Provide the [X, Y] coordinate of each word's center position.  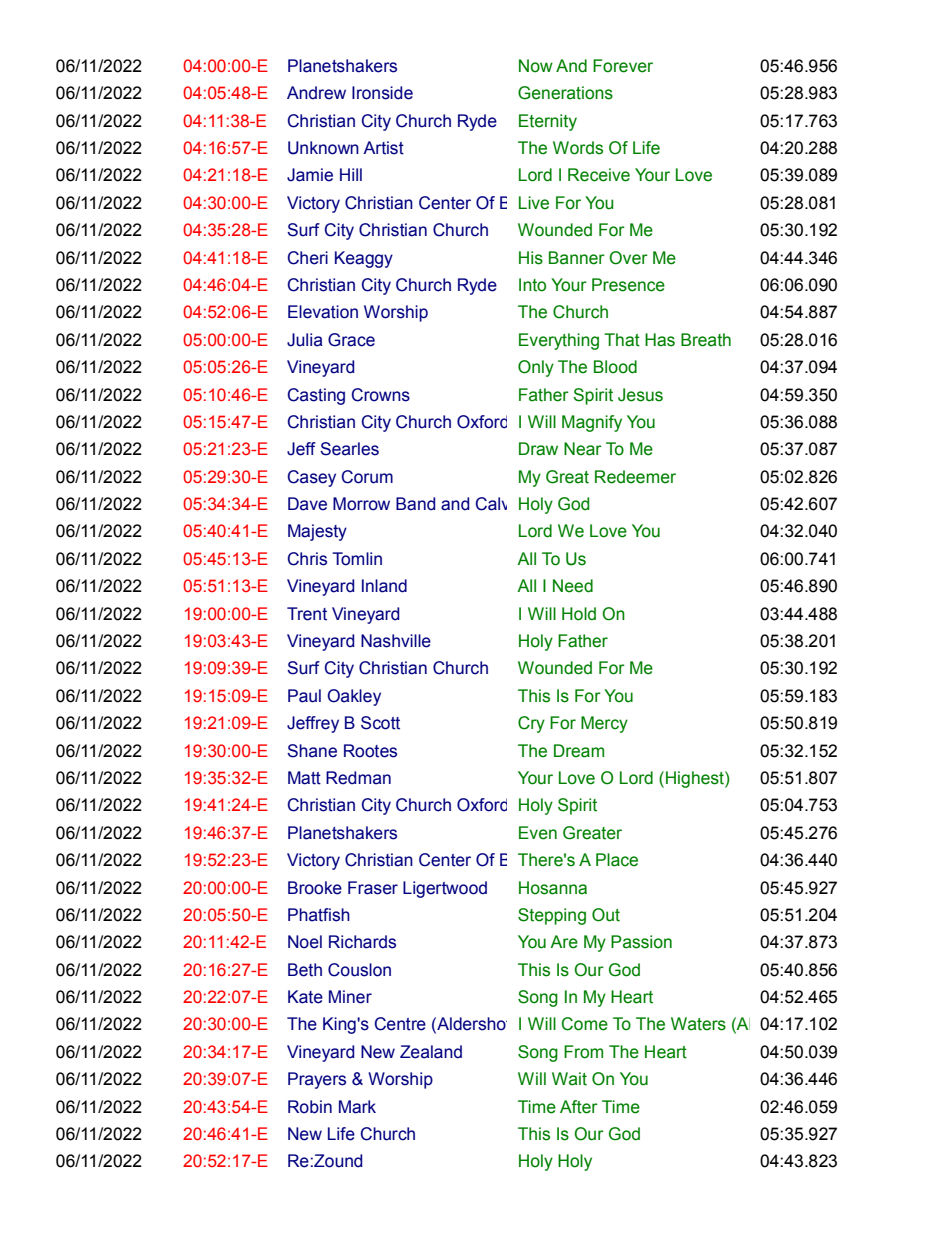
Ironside [382, 93]
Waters [698, 1024]
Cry [531, 724]
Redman [358, 778]
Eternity [548, 122]
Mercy [604, 724]
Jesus [640, 395]
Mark [357, 1107]
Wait [569, 1079]
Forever [623, 66]
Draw [538, 449]
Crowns [381, 395]
